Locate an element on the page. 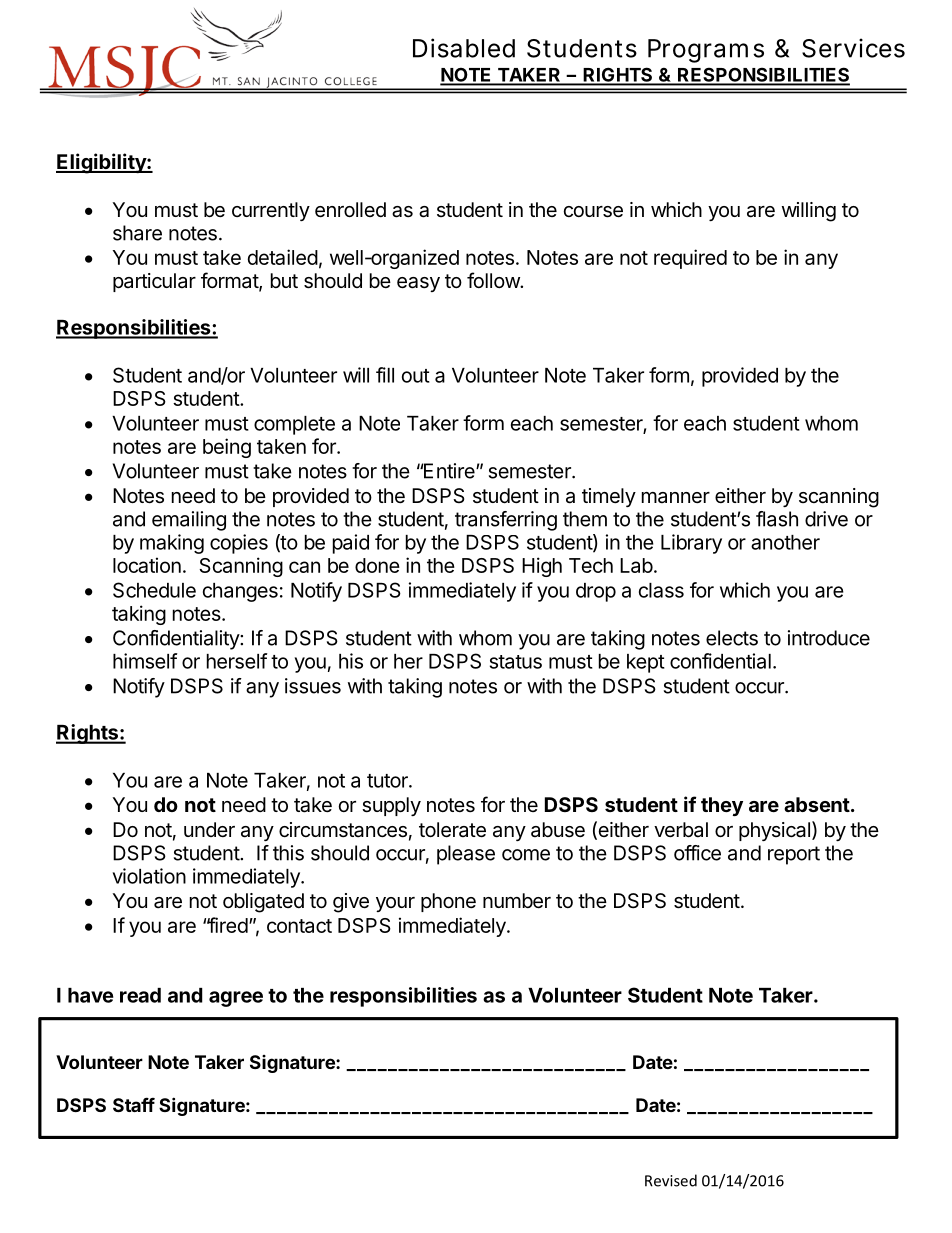  please is located at coordinates (466, 855).
